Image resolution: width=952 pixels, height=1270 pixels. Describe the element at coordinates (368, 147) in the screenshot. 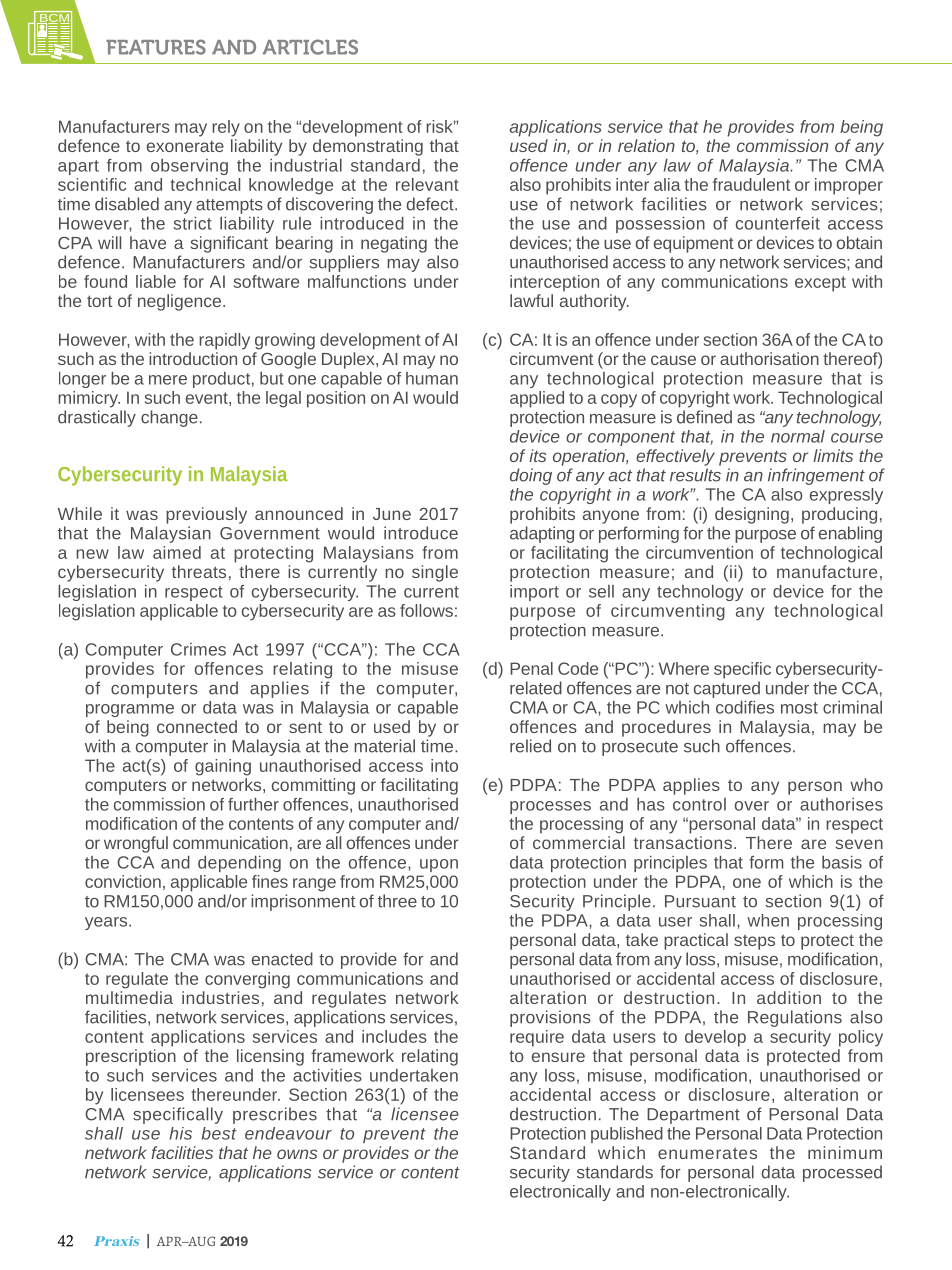

I see `demonstrating` at that location.
